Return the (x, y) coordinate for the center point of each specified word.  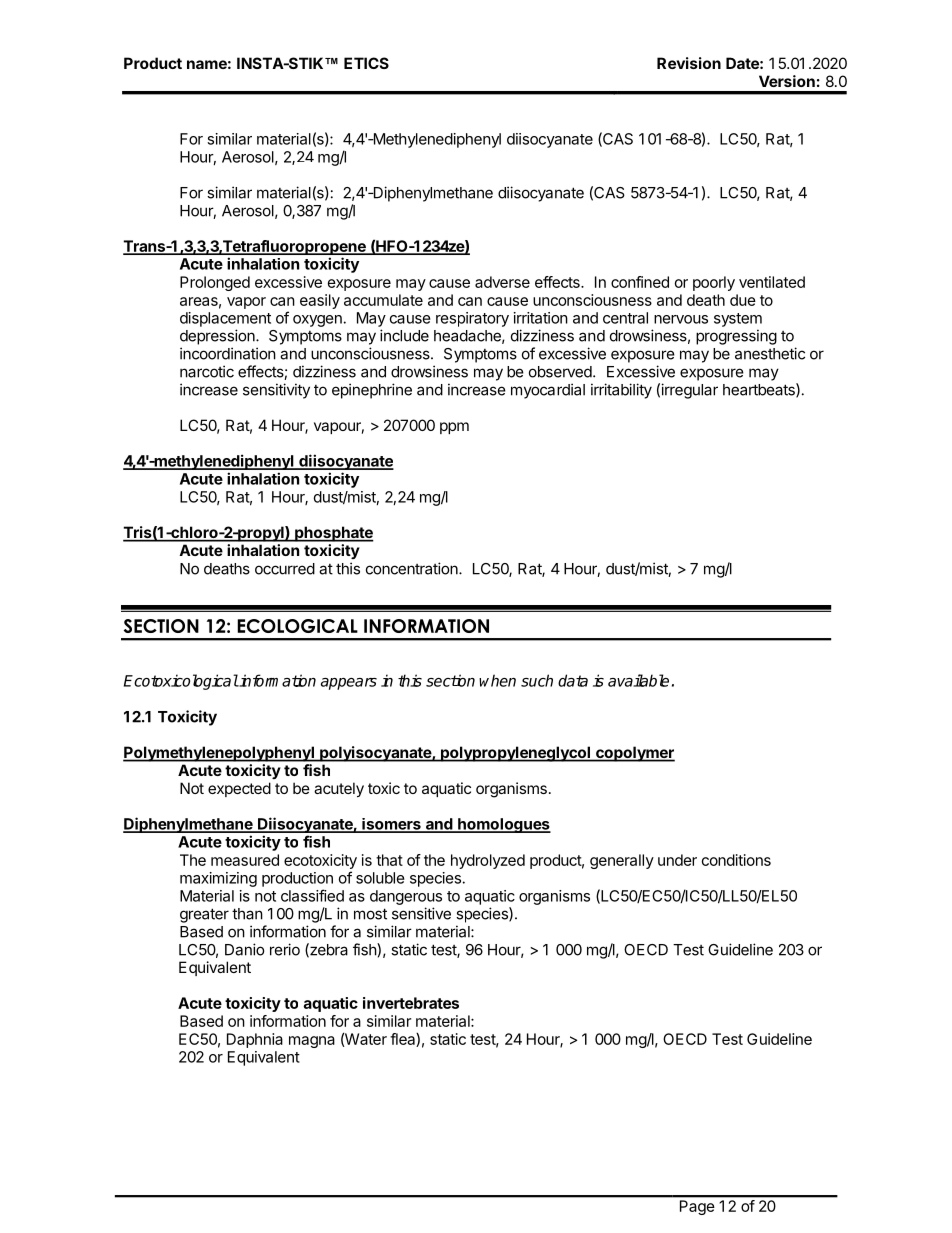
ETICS (366, 63)
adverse (502, 282)
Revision (689, 63)
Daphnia (255, 1040)
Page (697, 1207)
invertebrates (411, 1003)
